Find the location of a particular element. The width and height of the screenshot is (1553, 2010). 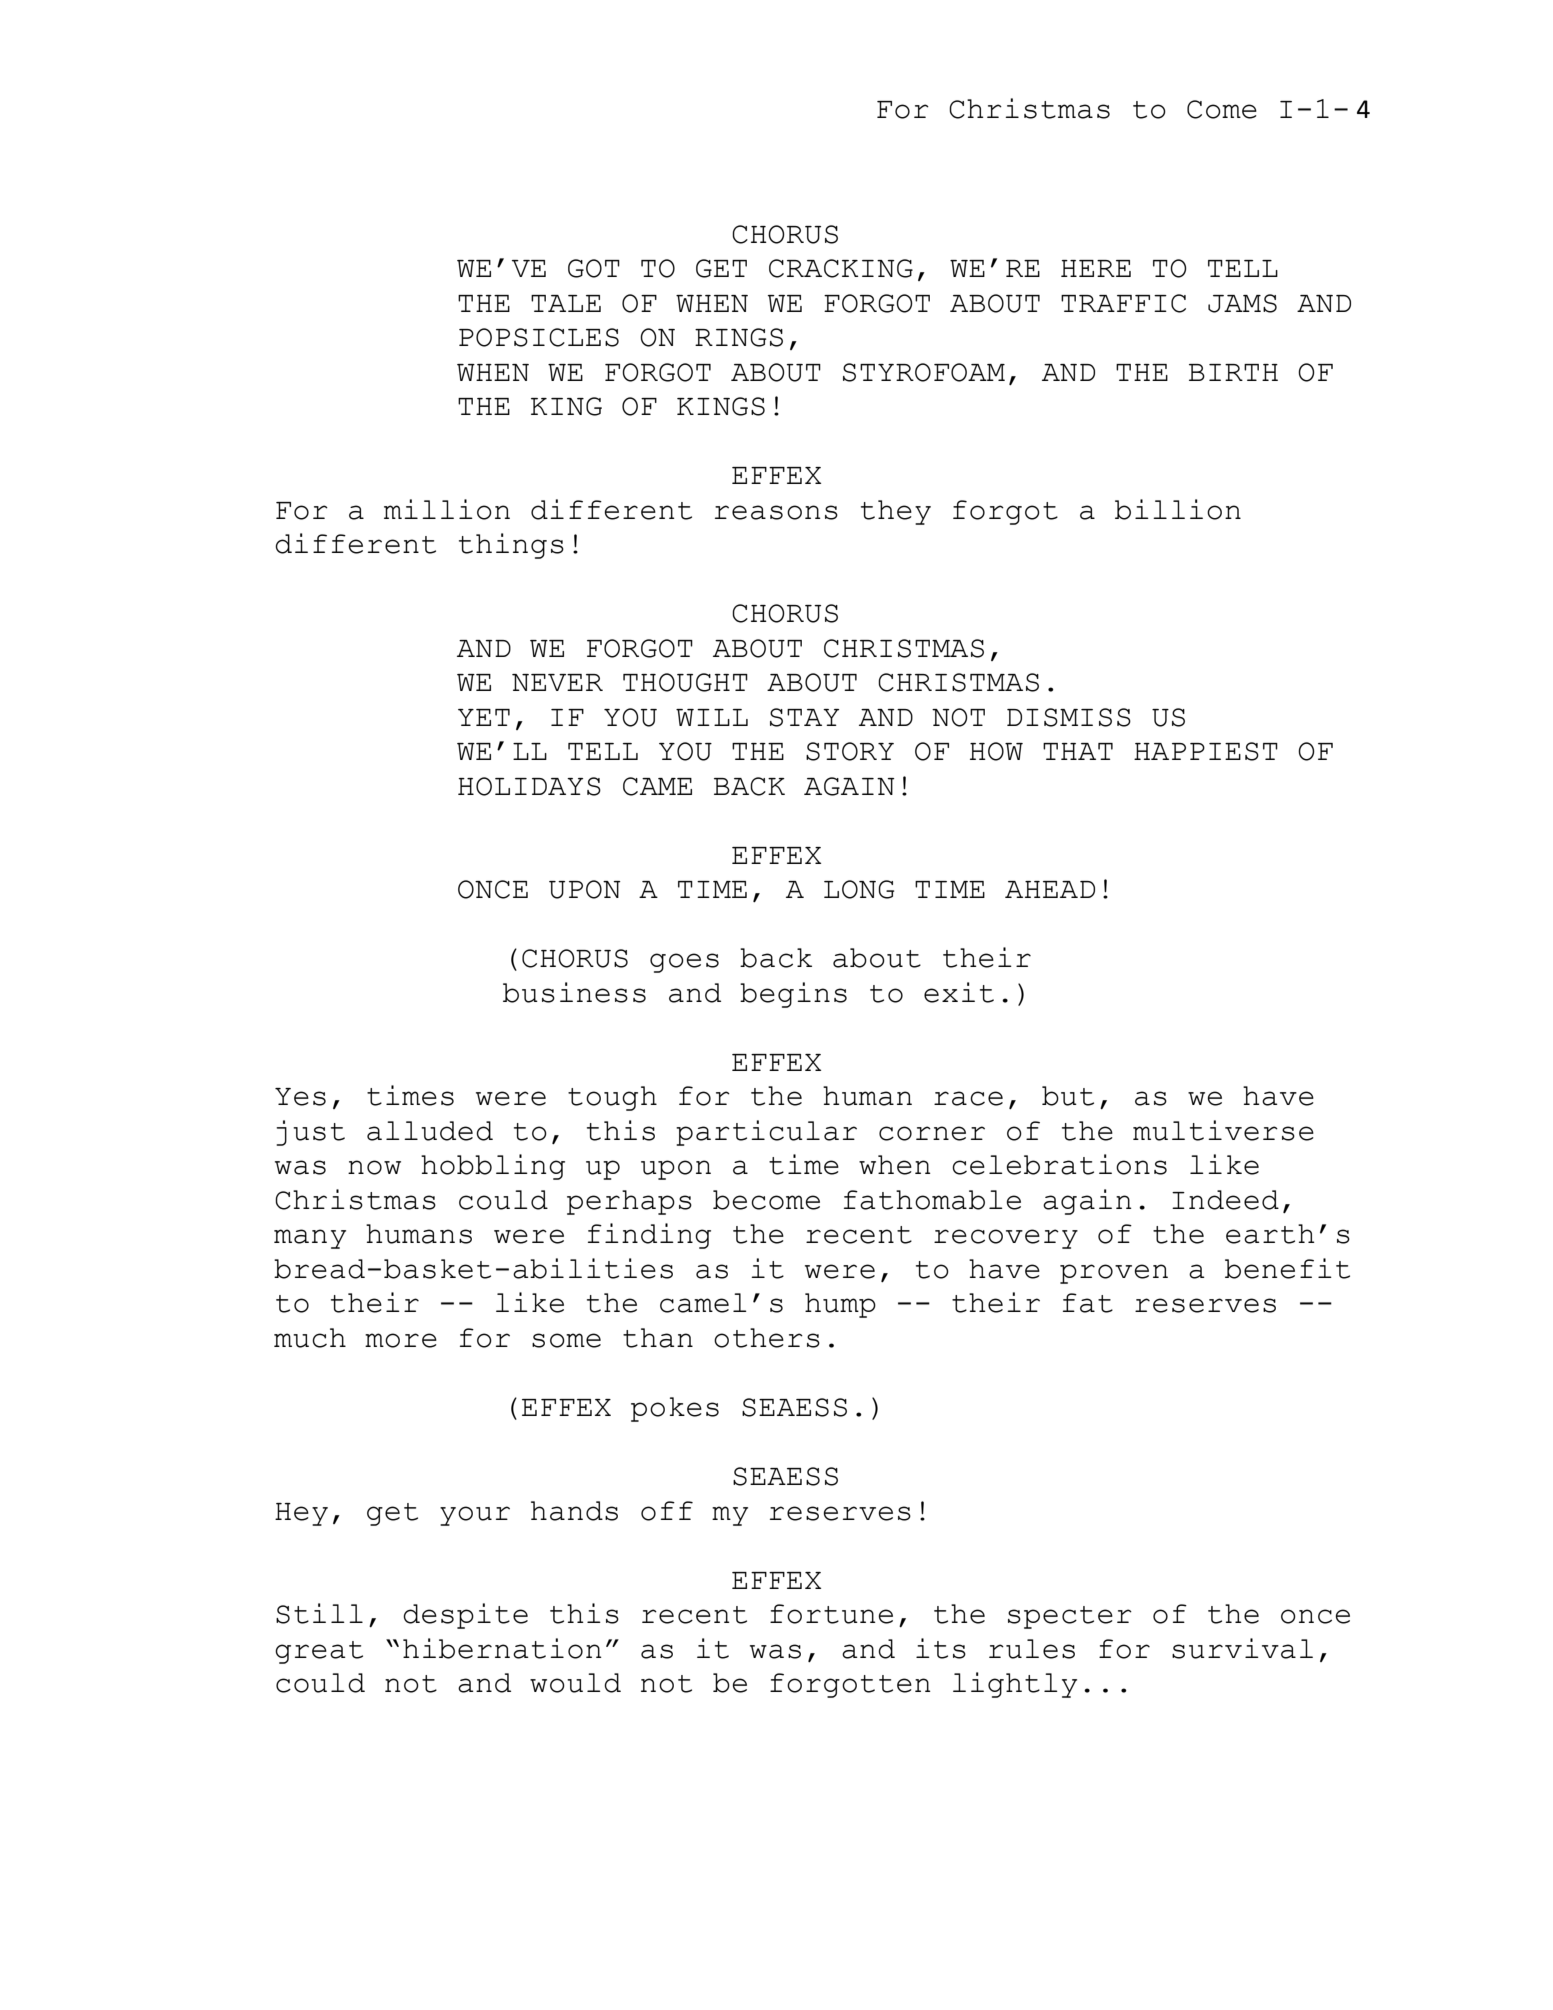

TRAFFIC is located at coordinates (1123, 303).
